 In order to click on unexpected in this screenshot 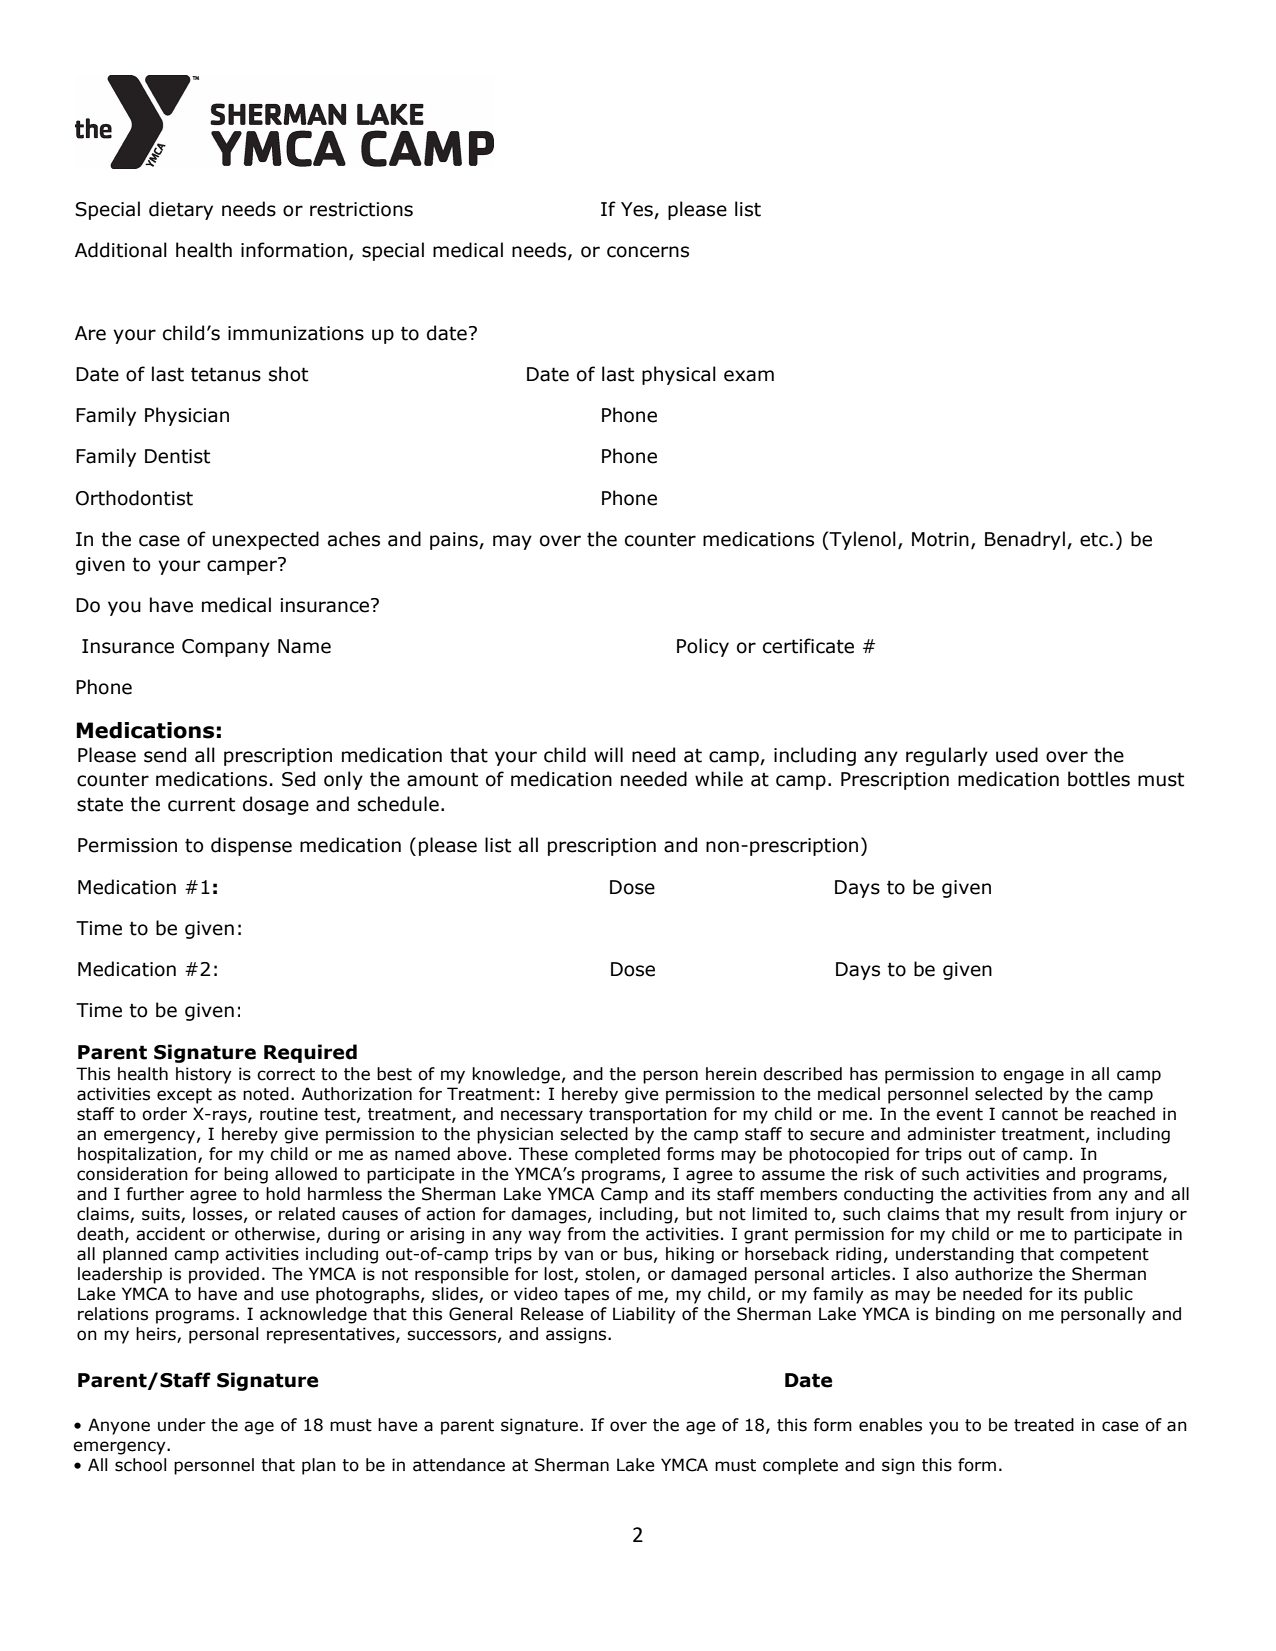, I will do `click(266, 540)`.
